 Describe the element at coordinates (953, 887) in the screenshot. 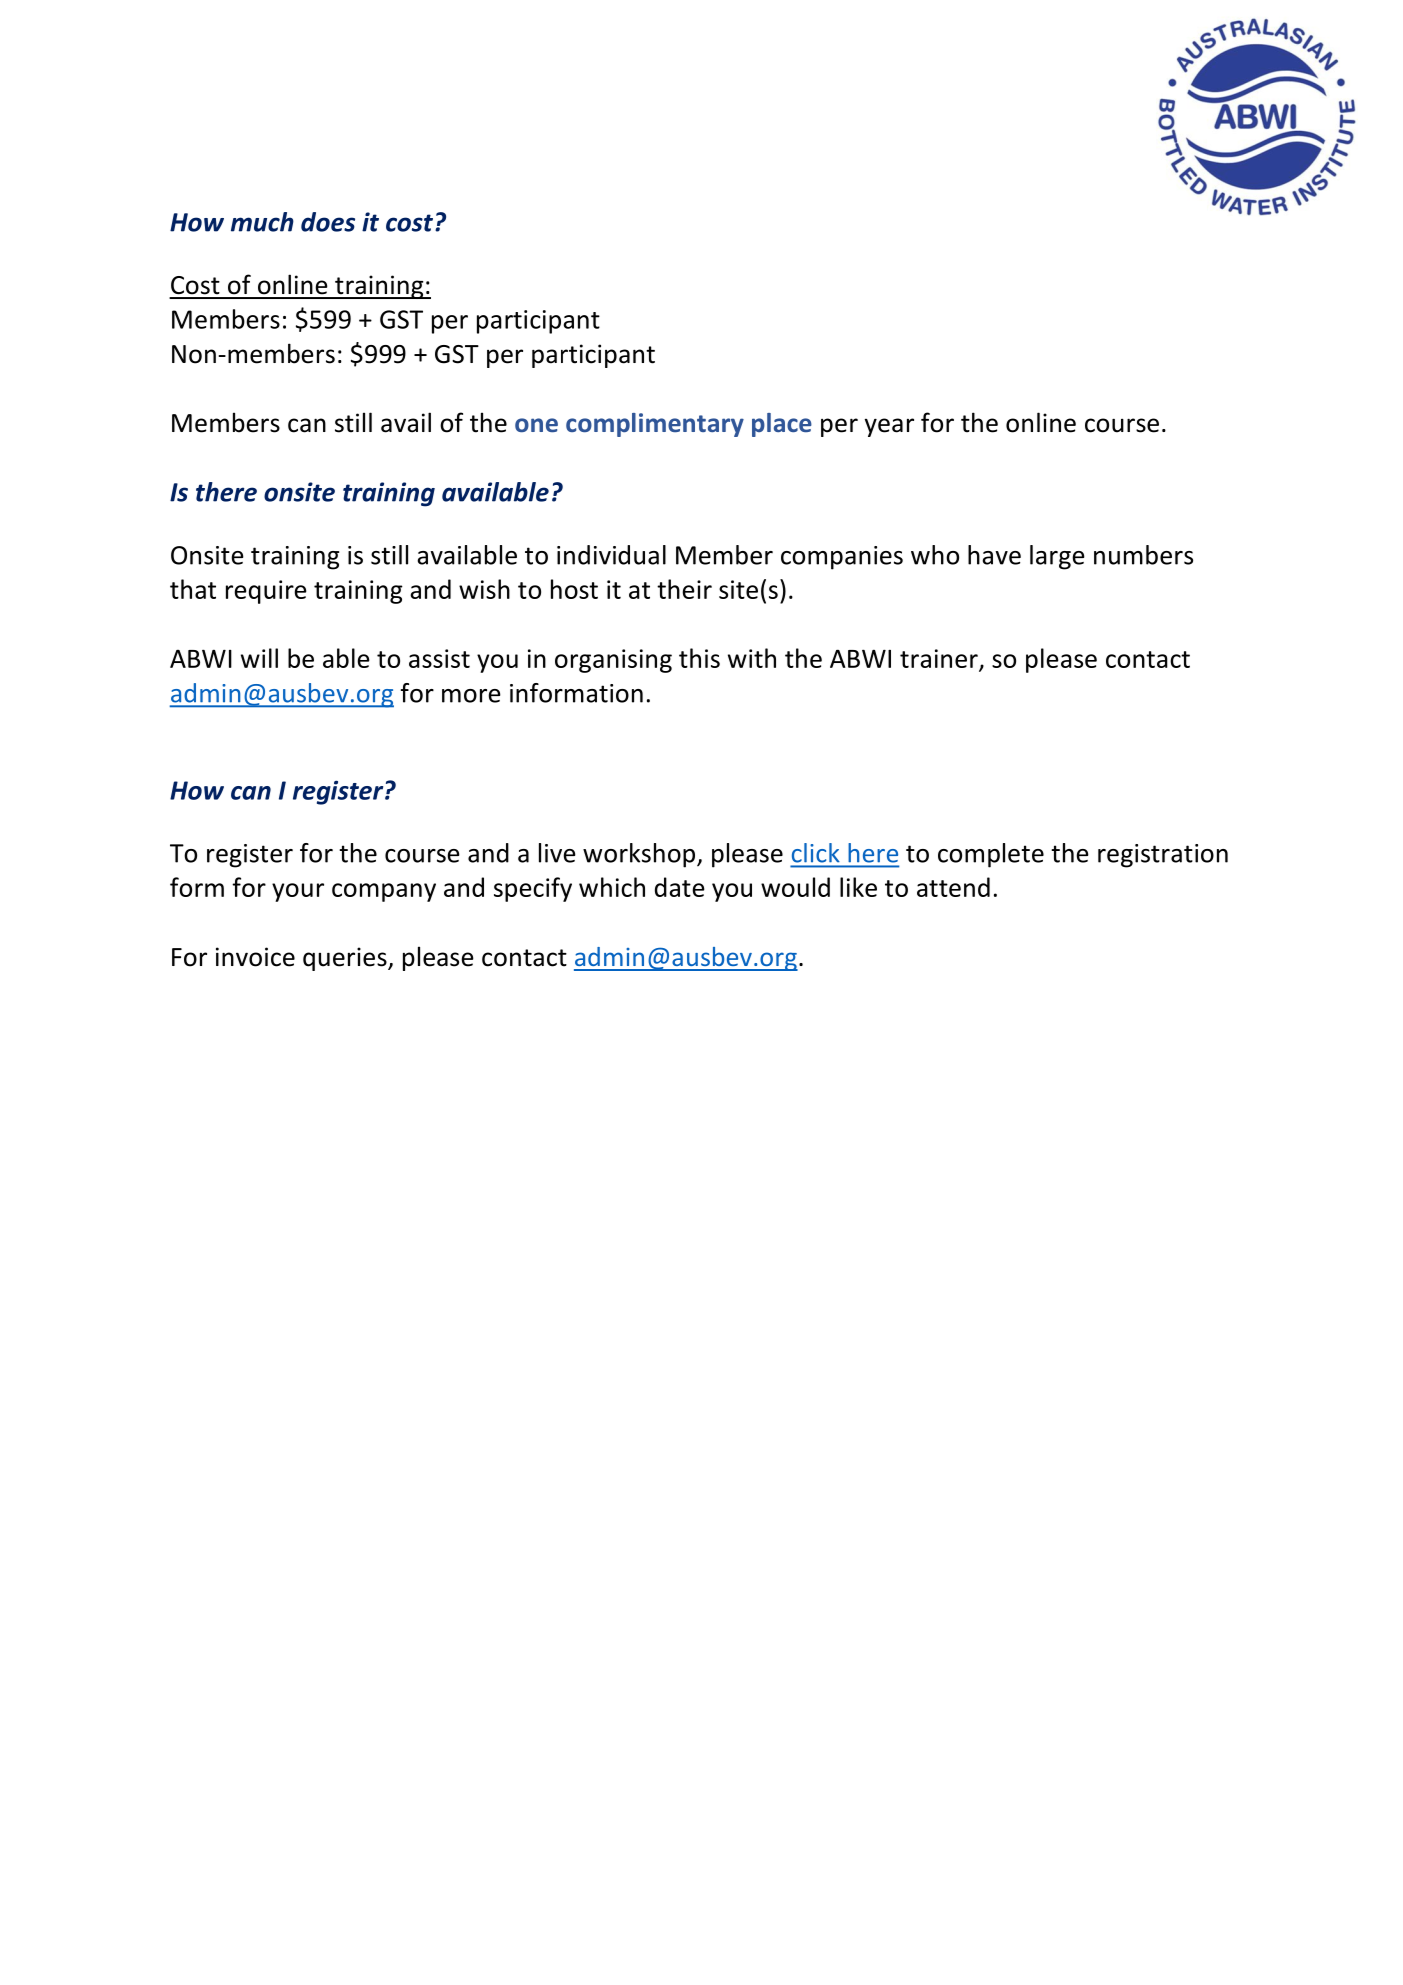

I see `attend` at that location.
